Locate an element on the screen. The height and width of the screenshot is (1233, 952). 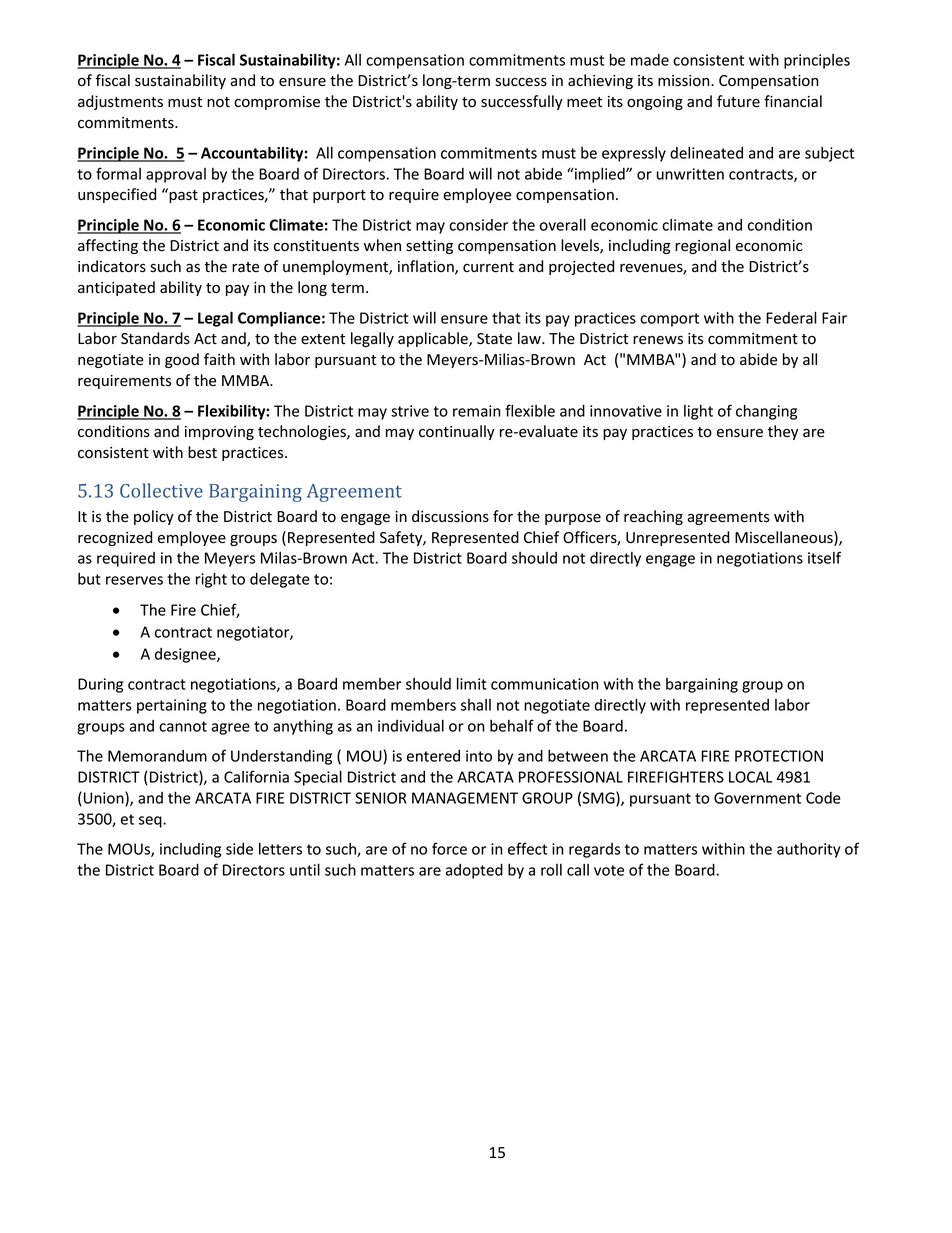
force is located at coordinates (449, 848).
